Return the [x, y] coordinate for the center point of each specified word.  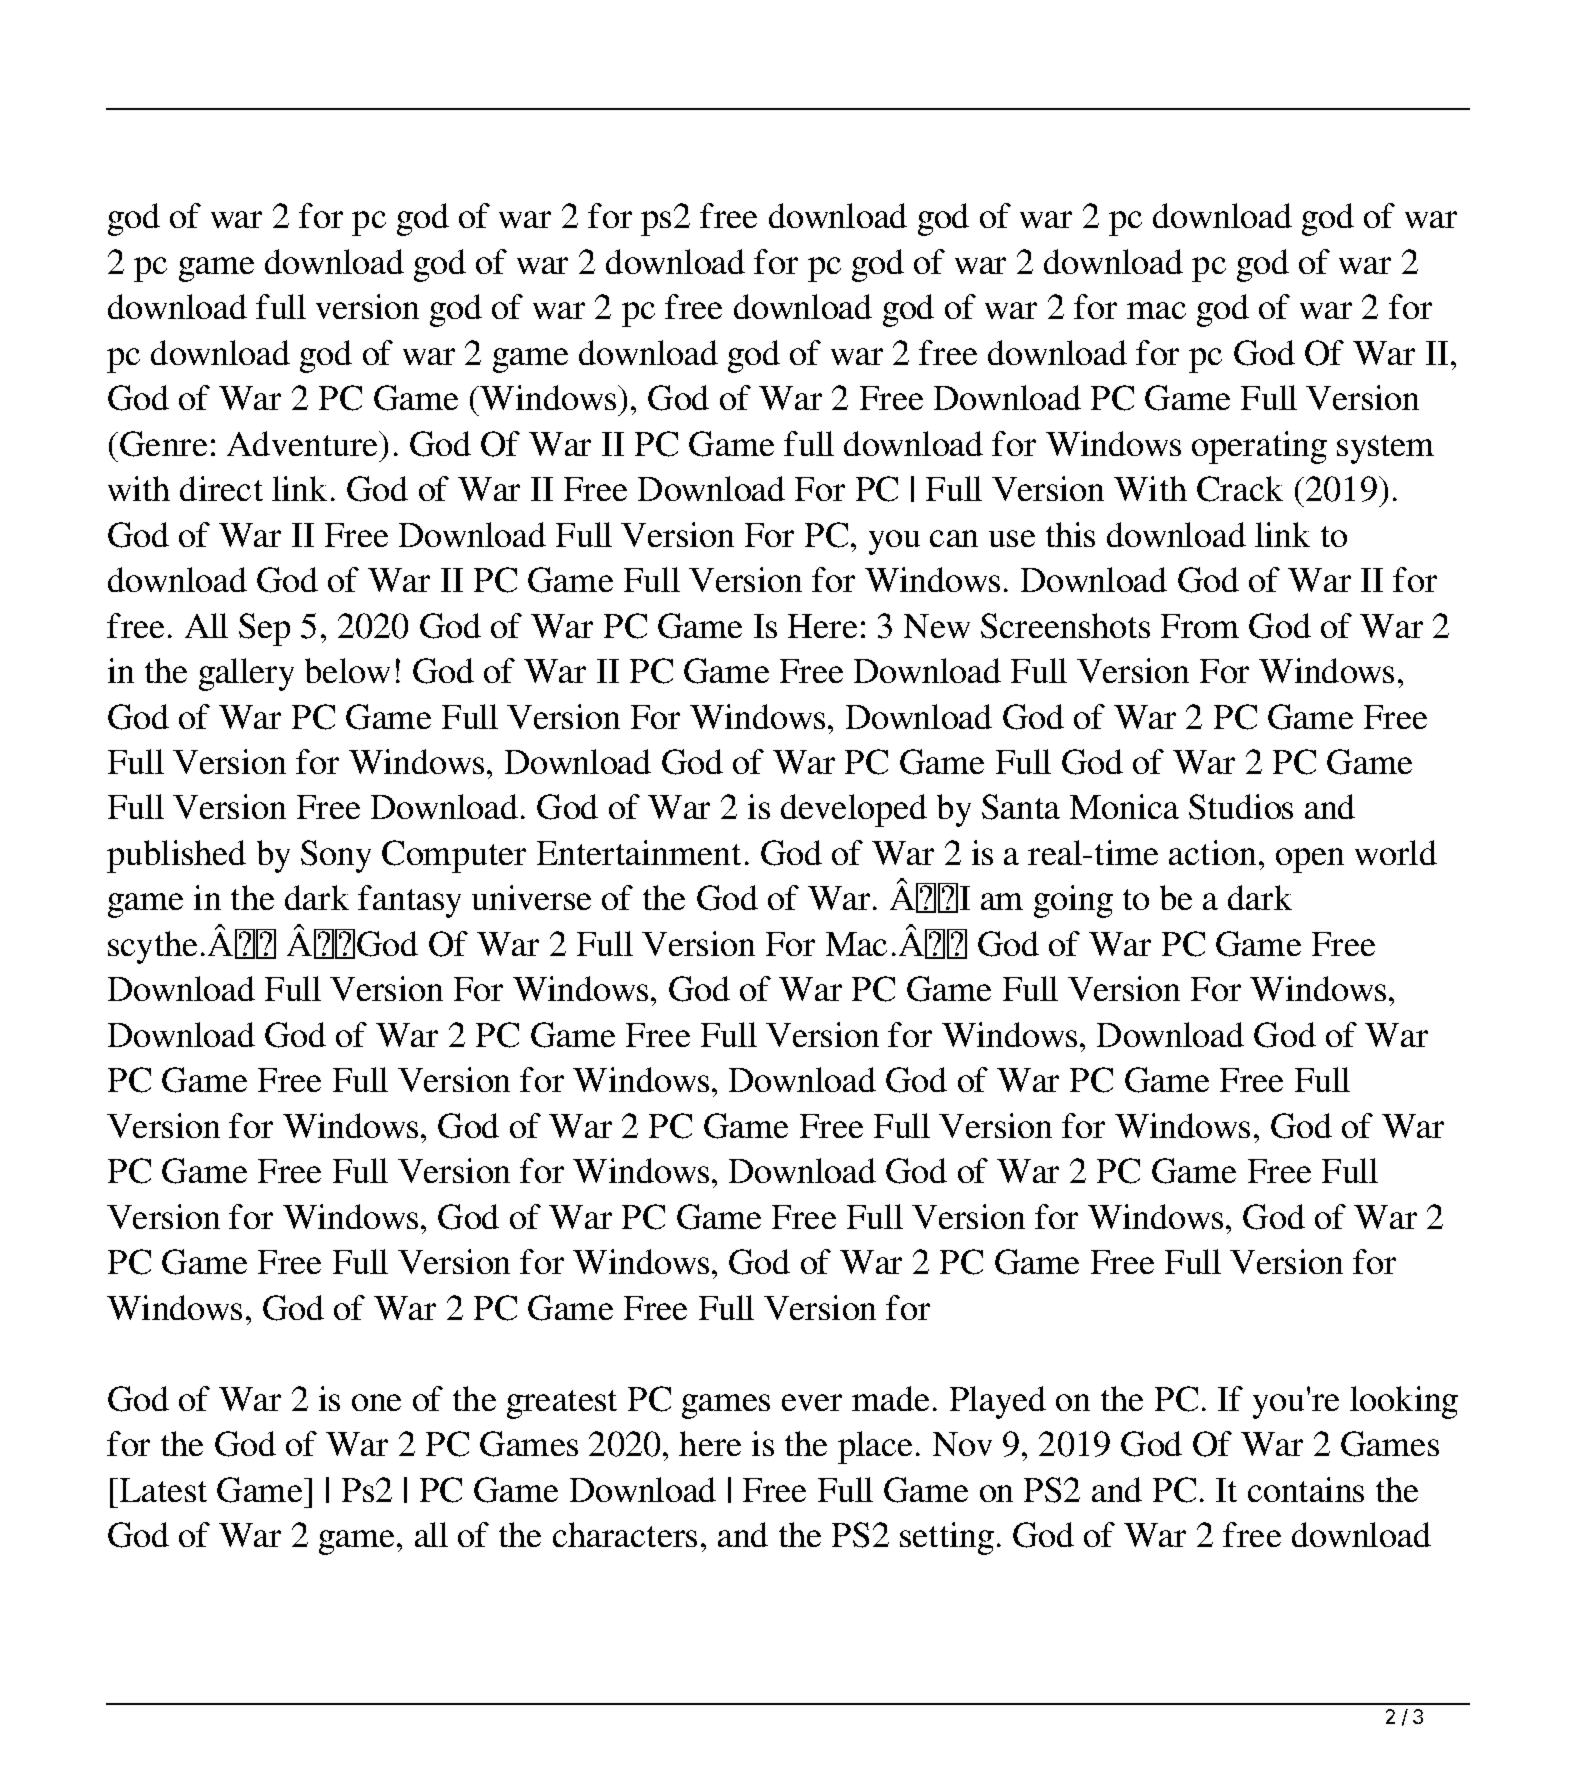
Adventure [304, 443]
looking [1404, 1402]
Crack [1240, 489]
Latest [163, 1490]
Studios [1241, 807]
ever [812, 1402]
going [1073, 901]
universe [531, 897]
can [954, 538]
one [376, 1402]
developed [854, 810]
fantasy [409, 901]
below [347, 670]
